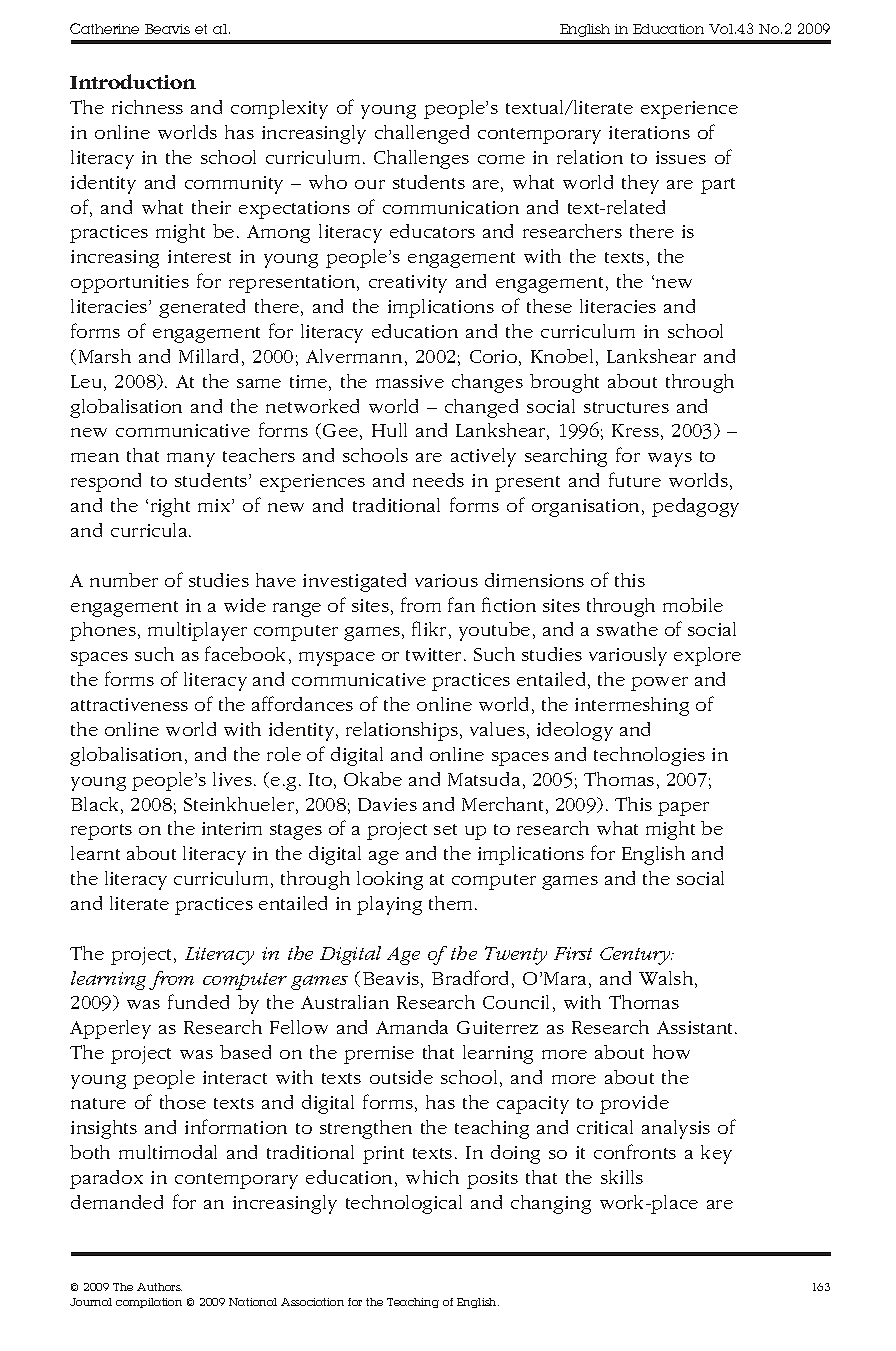  What do you see at coordinates (159, 1287) in the screenshot?
I see `Authors` at bounding box center [159, 1287].
